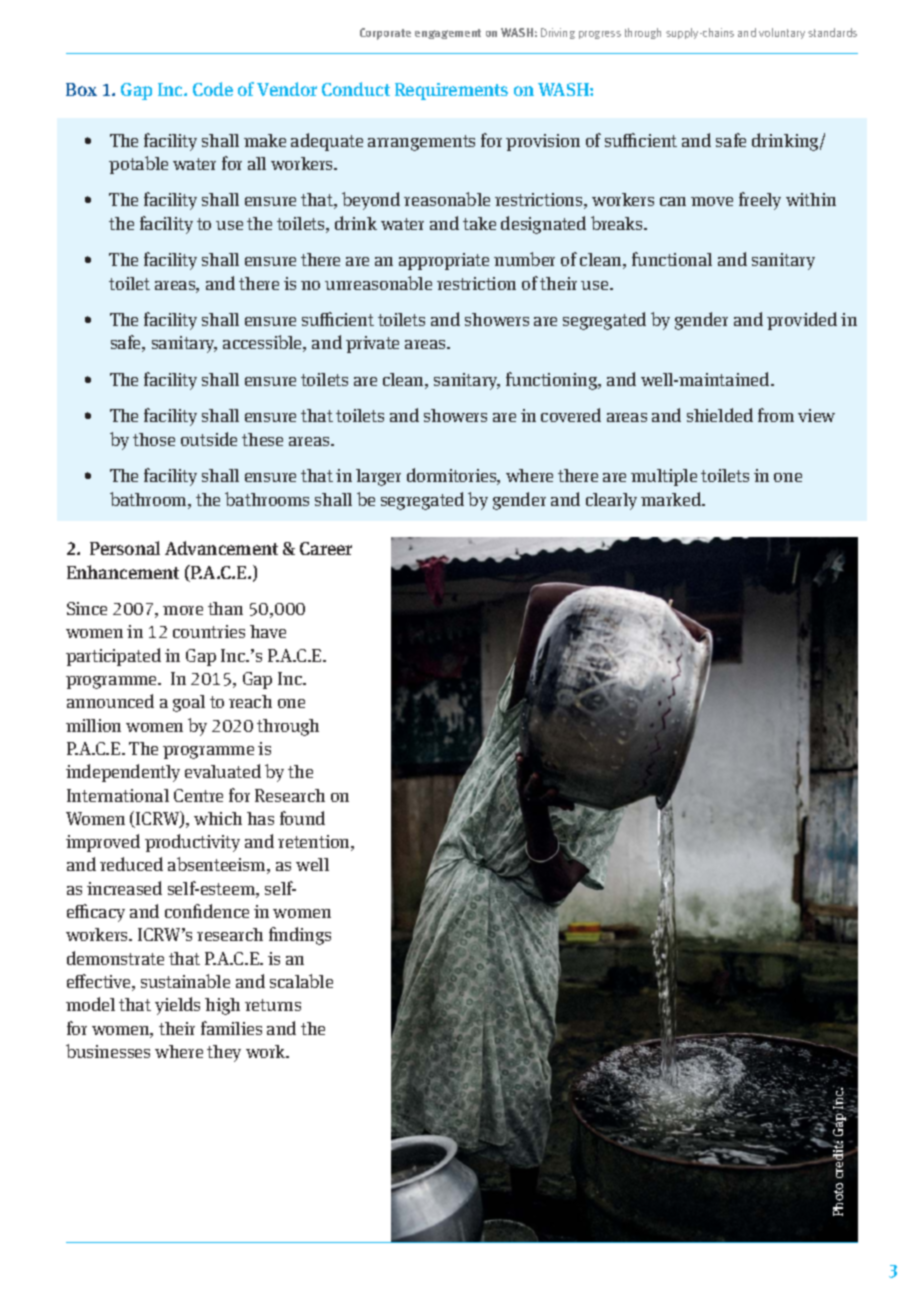 The width and height of the image is (924, 1308). I want to click on provided, so click(802, 321).
